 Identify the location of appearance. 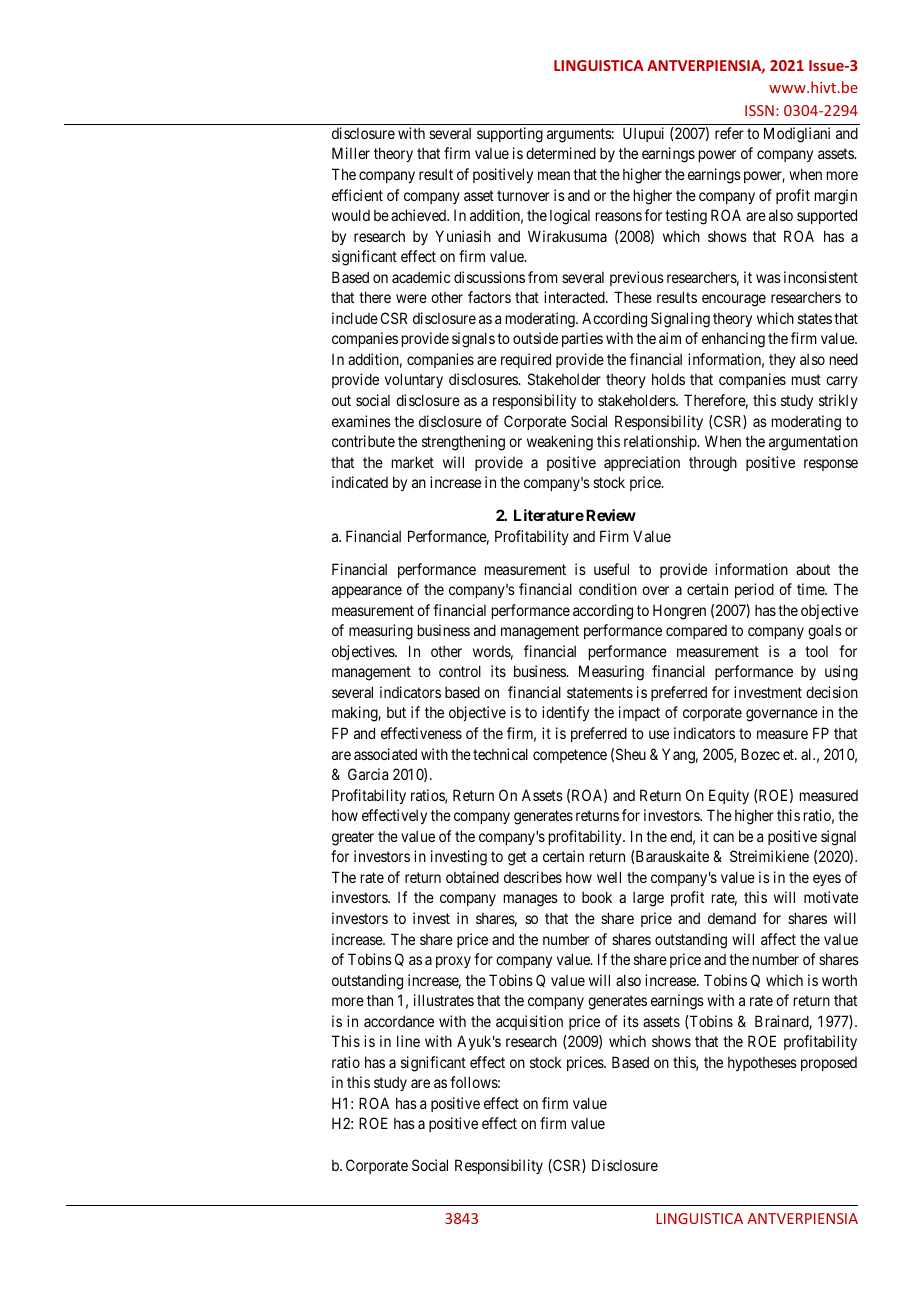
(367, 592).
